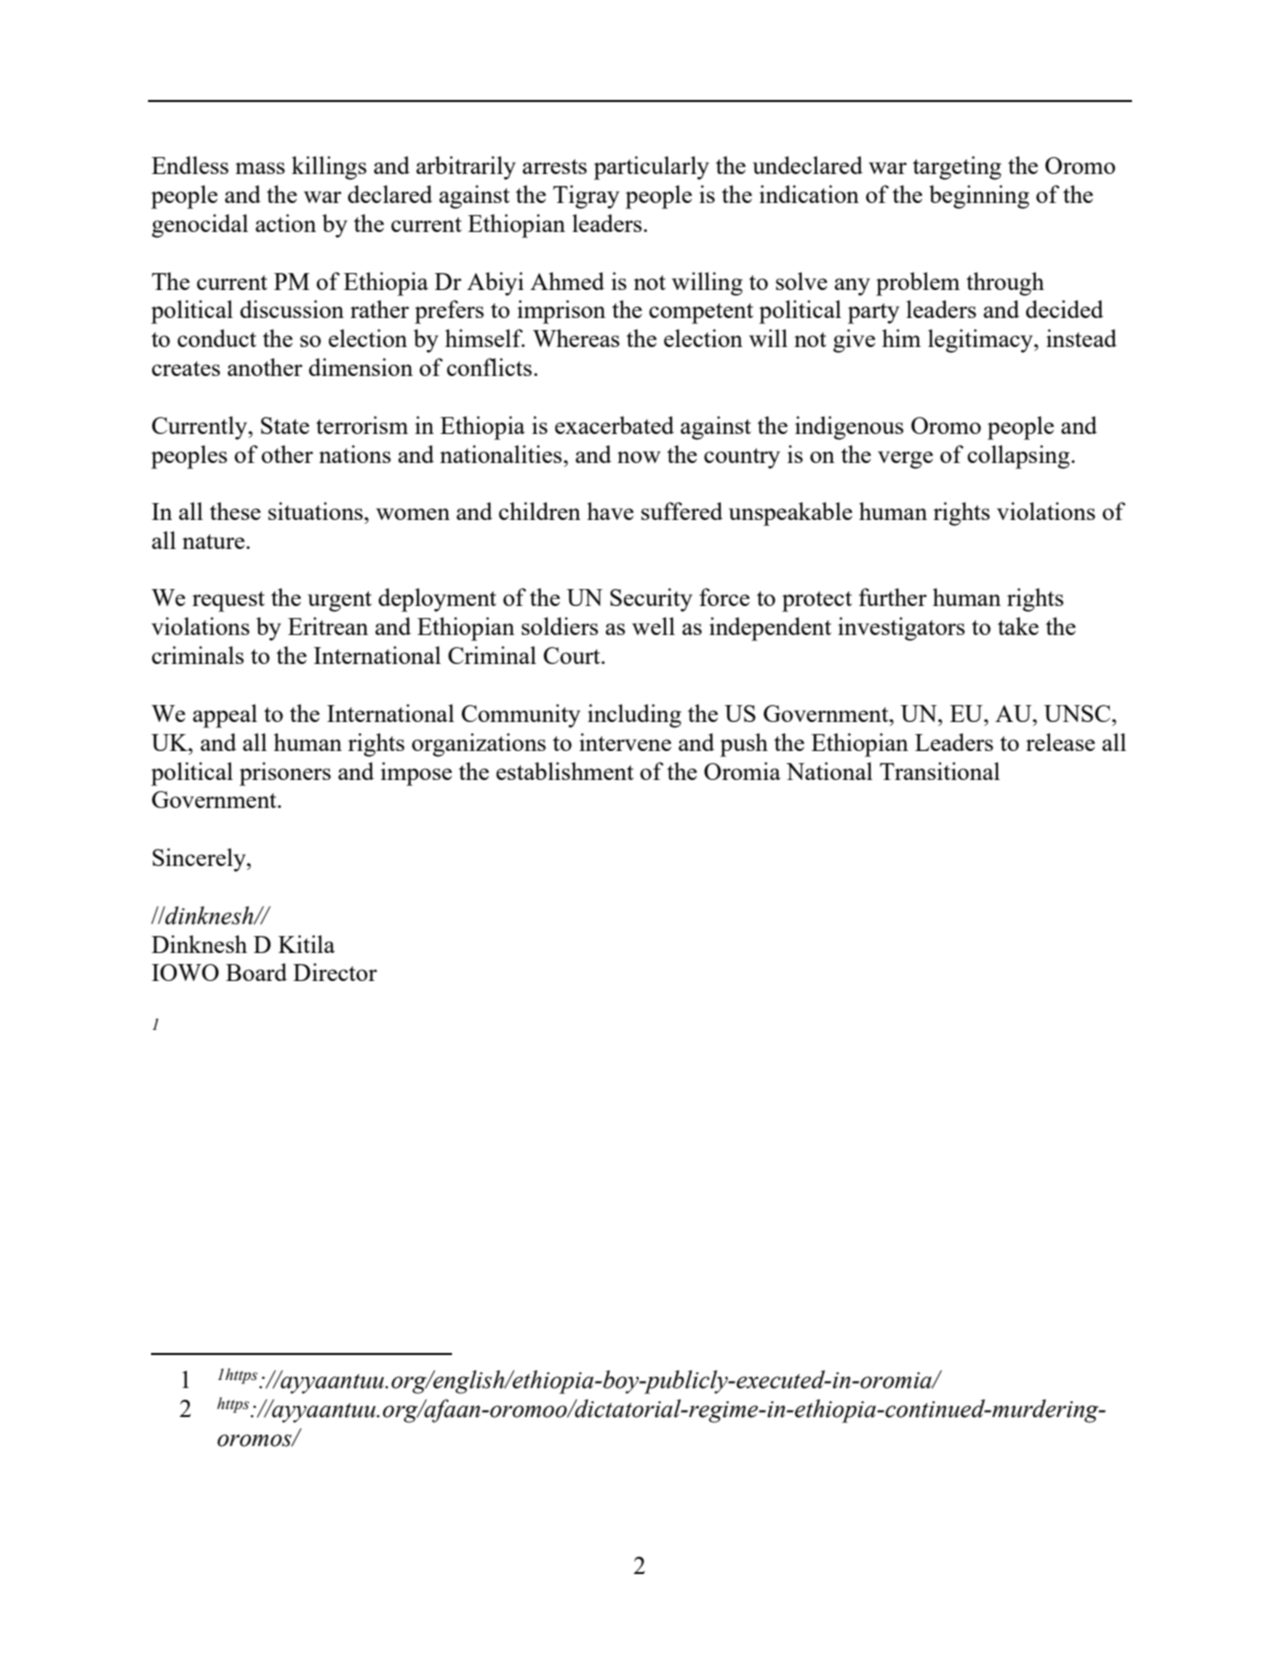  I want to click on mass, so click(260, 168).
